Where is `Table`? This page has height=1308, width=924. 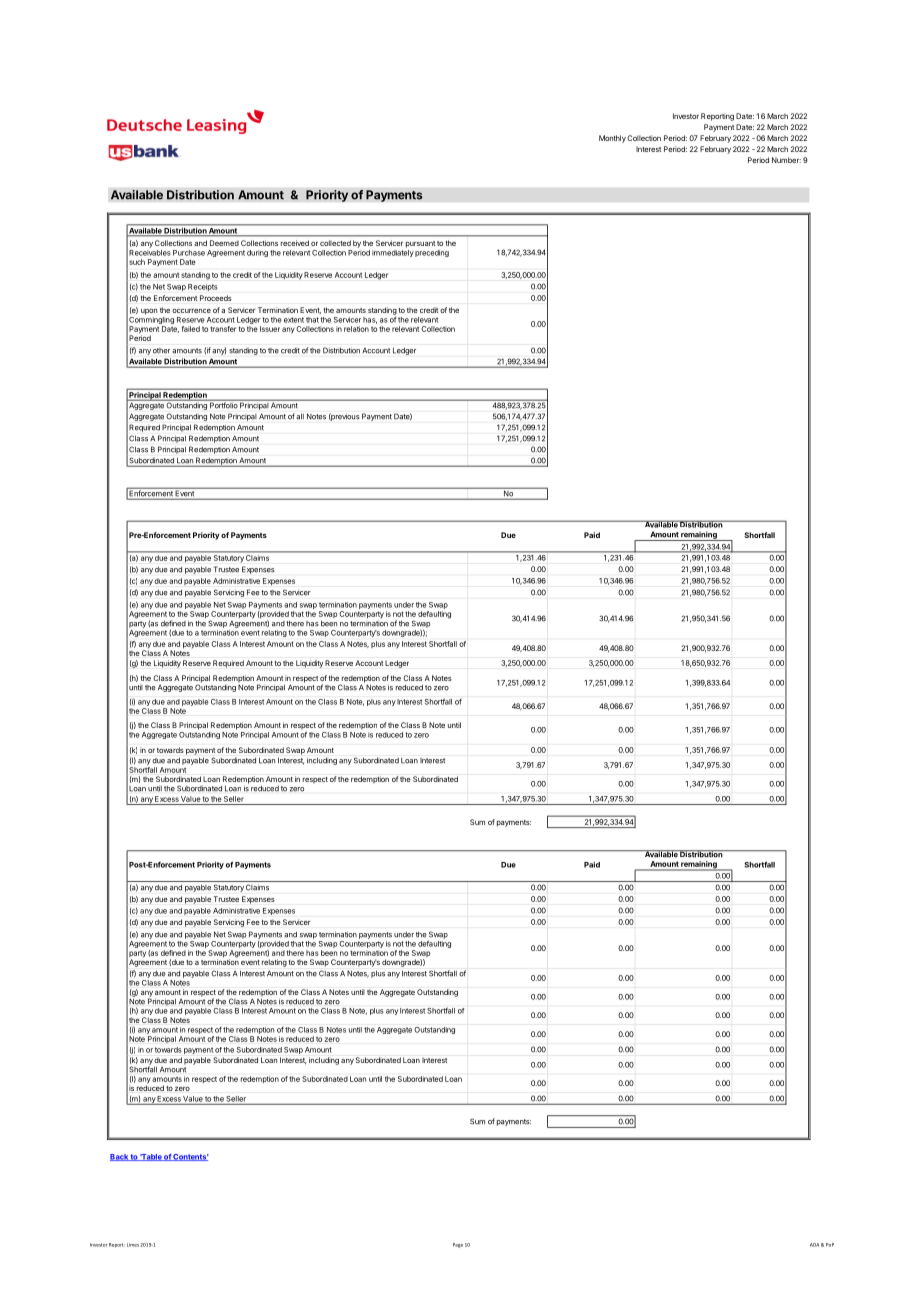
Table is located at coordinates (151, 1157).
